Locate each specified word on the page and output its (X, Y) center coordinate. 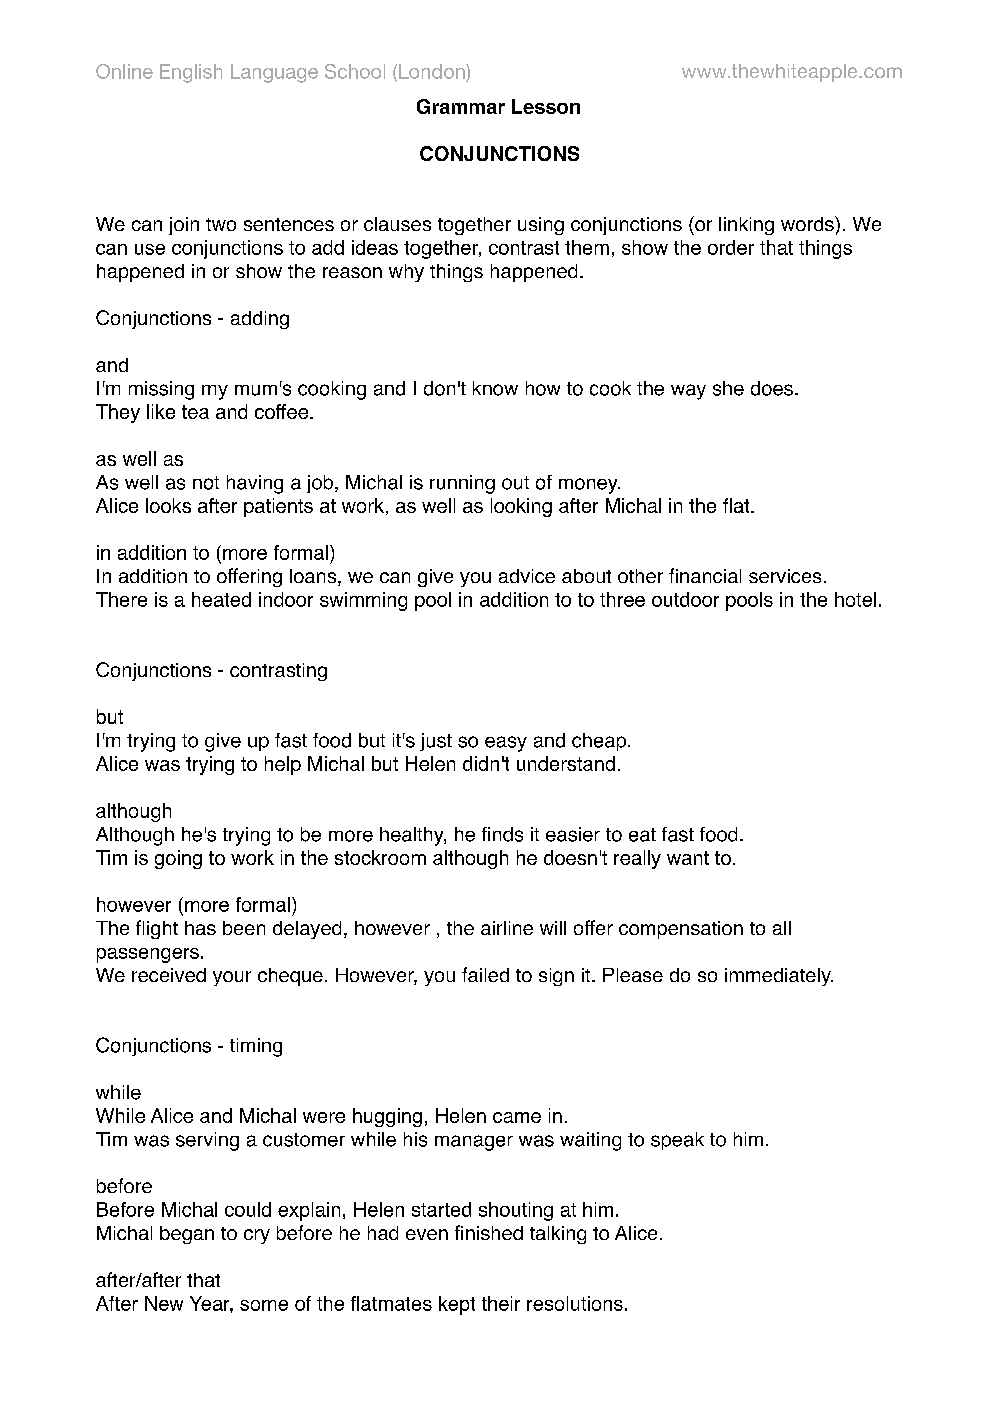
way (688, 392)
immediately (779, 977)
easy (506, 744)
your (232, 978)
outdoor (685, 599)
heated (221, 599)
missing (161, 390)
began (187, 1235)
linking (746, 226)
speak (677, 1141)
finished (489, 1232)
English (191, 73)
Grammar (461, 106)
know (495, 388)
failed (485, 974)
